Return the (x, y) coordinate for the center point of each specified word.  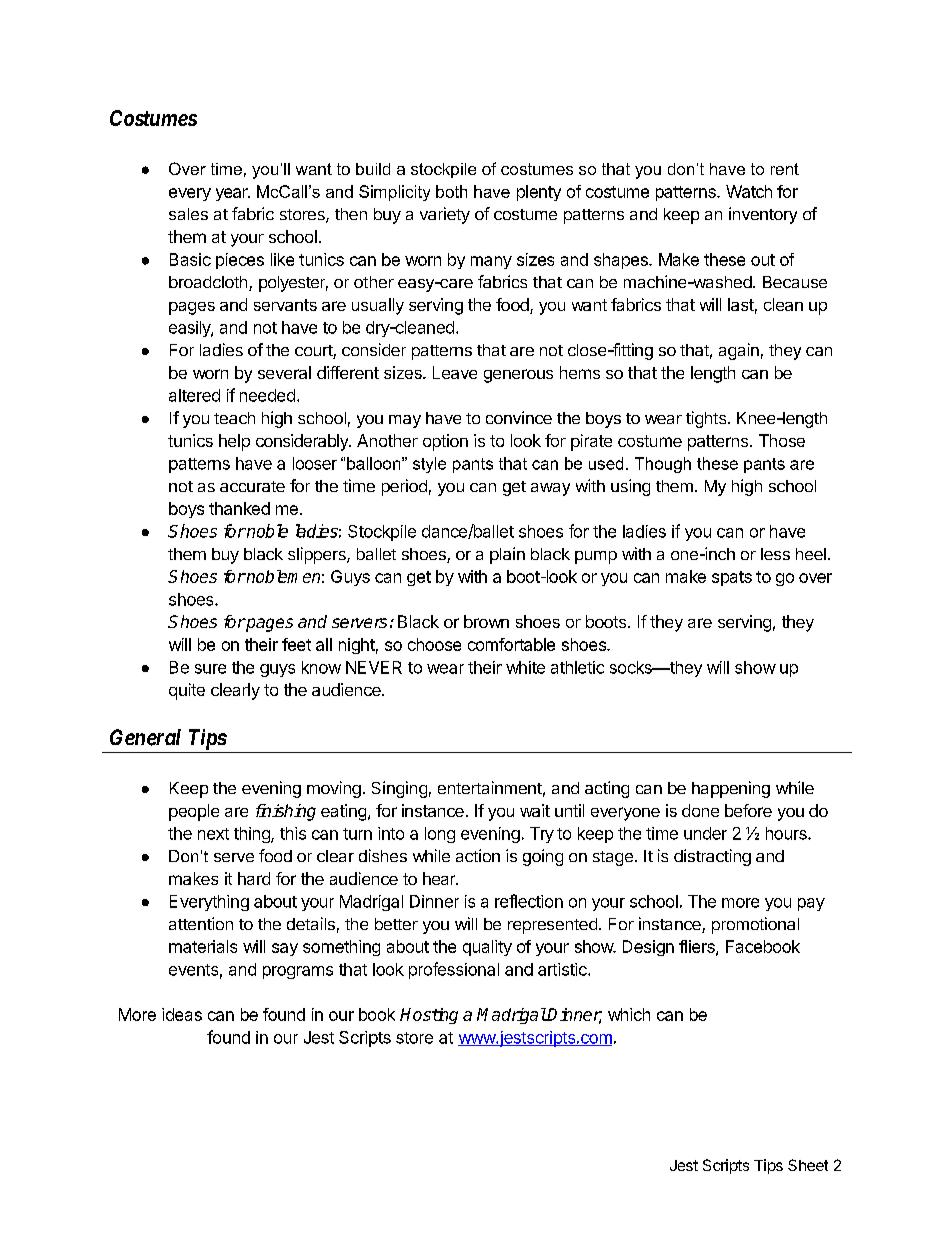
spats (732, 578)
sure (210, 669)
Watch (749, 191)
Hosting (429, 1016)
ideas (182, 1014)
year (233, 194)
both (451, 191)
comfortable (511, 644)
